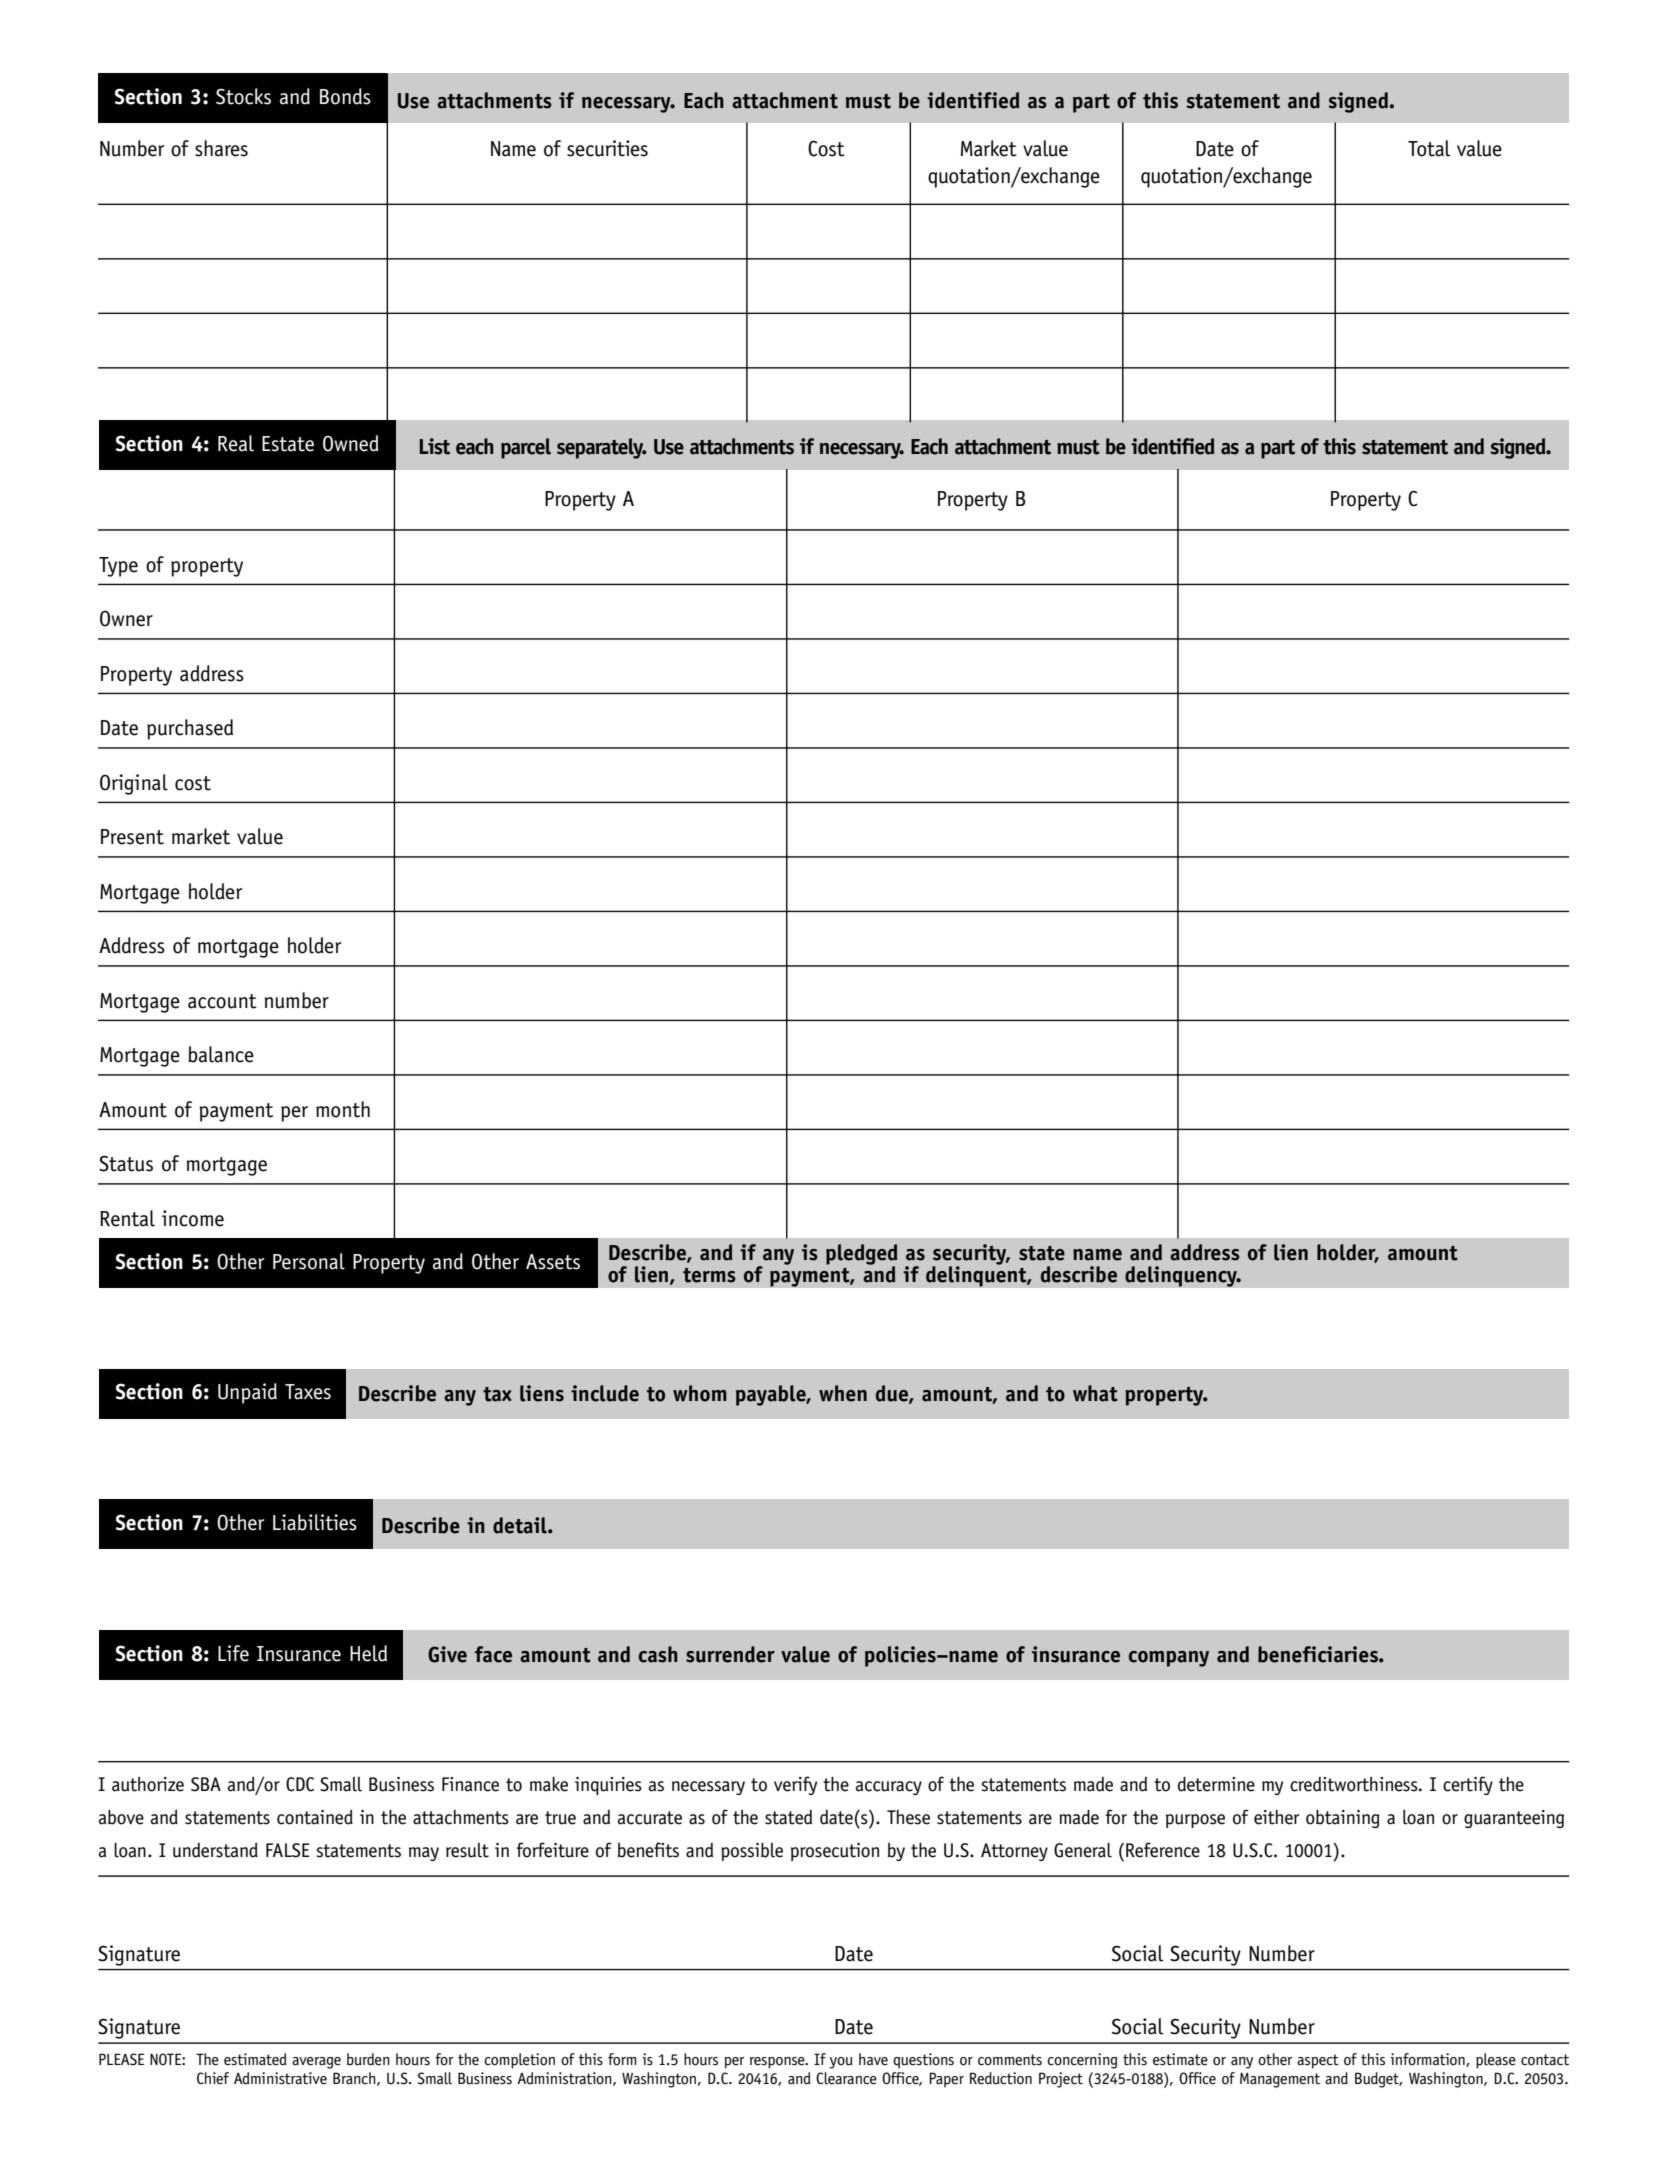 This screenshot has height=2158, width=1667. I want to click on Total, so click(1429, 148).
